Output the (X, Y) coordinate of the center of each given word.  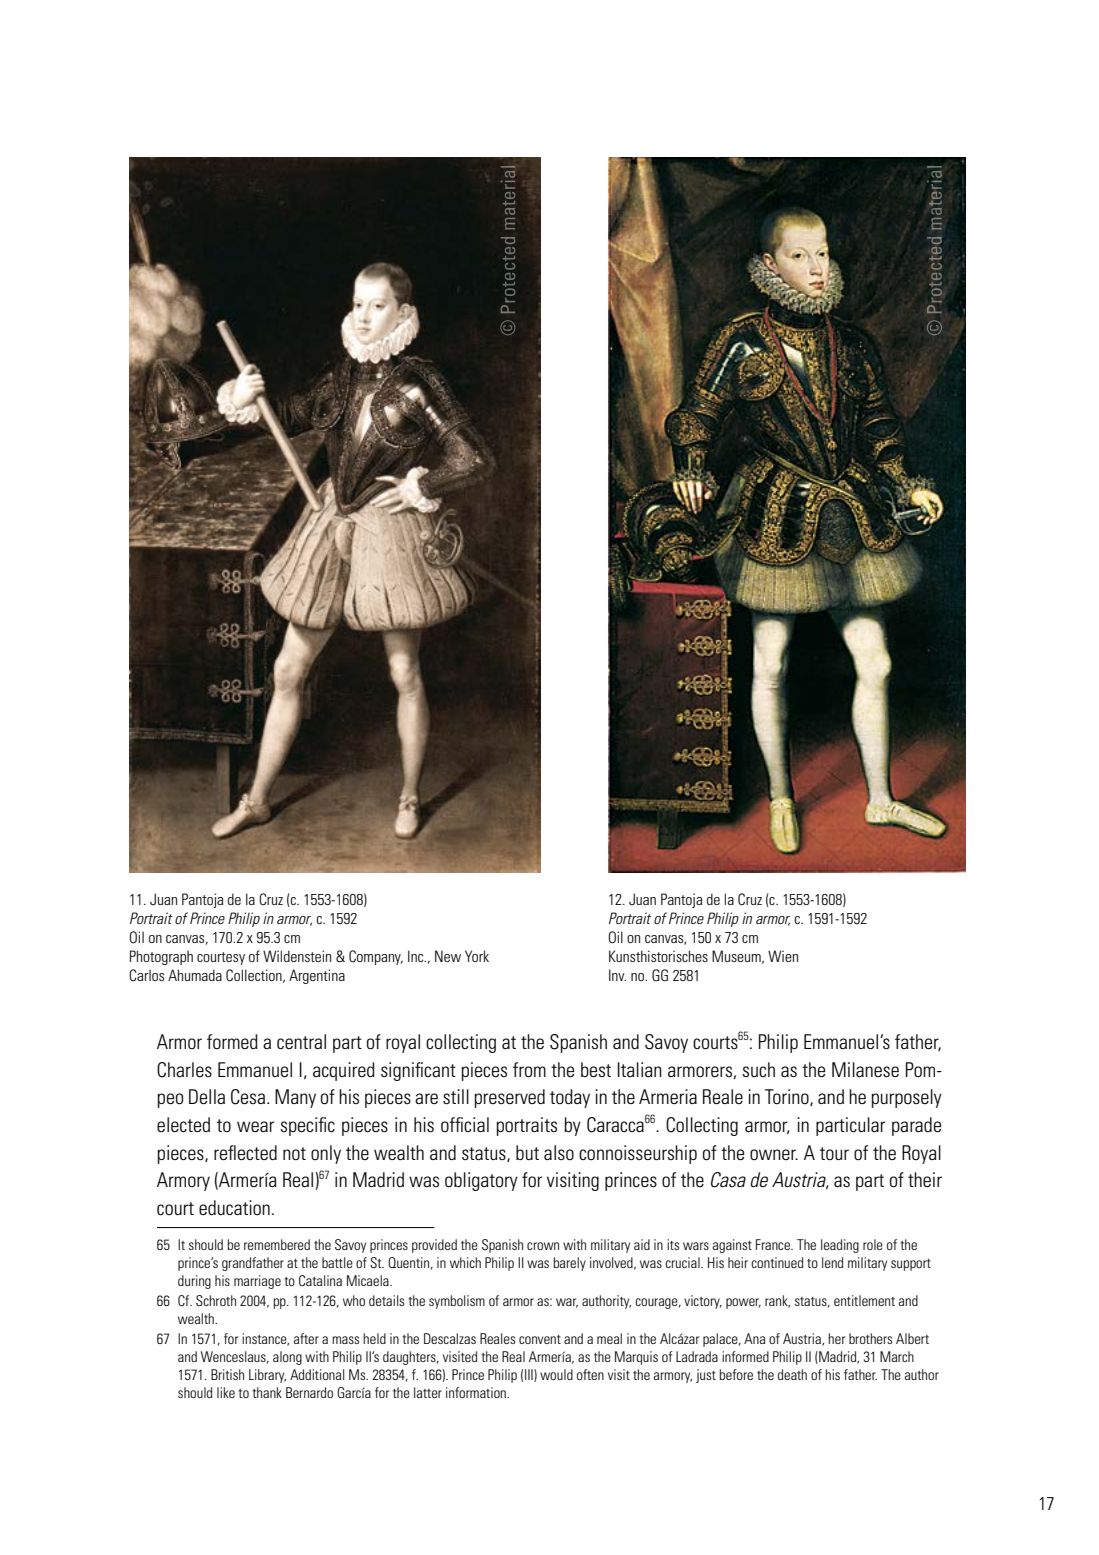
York (477, 956)
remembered (277, 1244)
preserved (510, 1098)
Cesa (248, 1097)
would (556, 1374)
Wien (783, 956)
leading (840, 1246)
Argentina (317, 976)
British (227, 1374)
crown (543, 1246)
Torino (788, 1097)
